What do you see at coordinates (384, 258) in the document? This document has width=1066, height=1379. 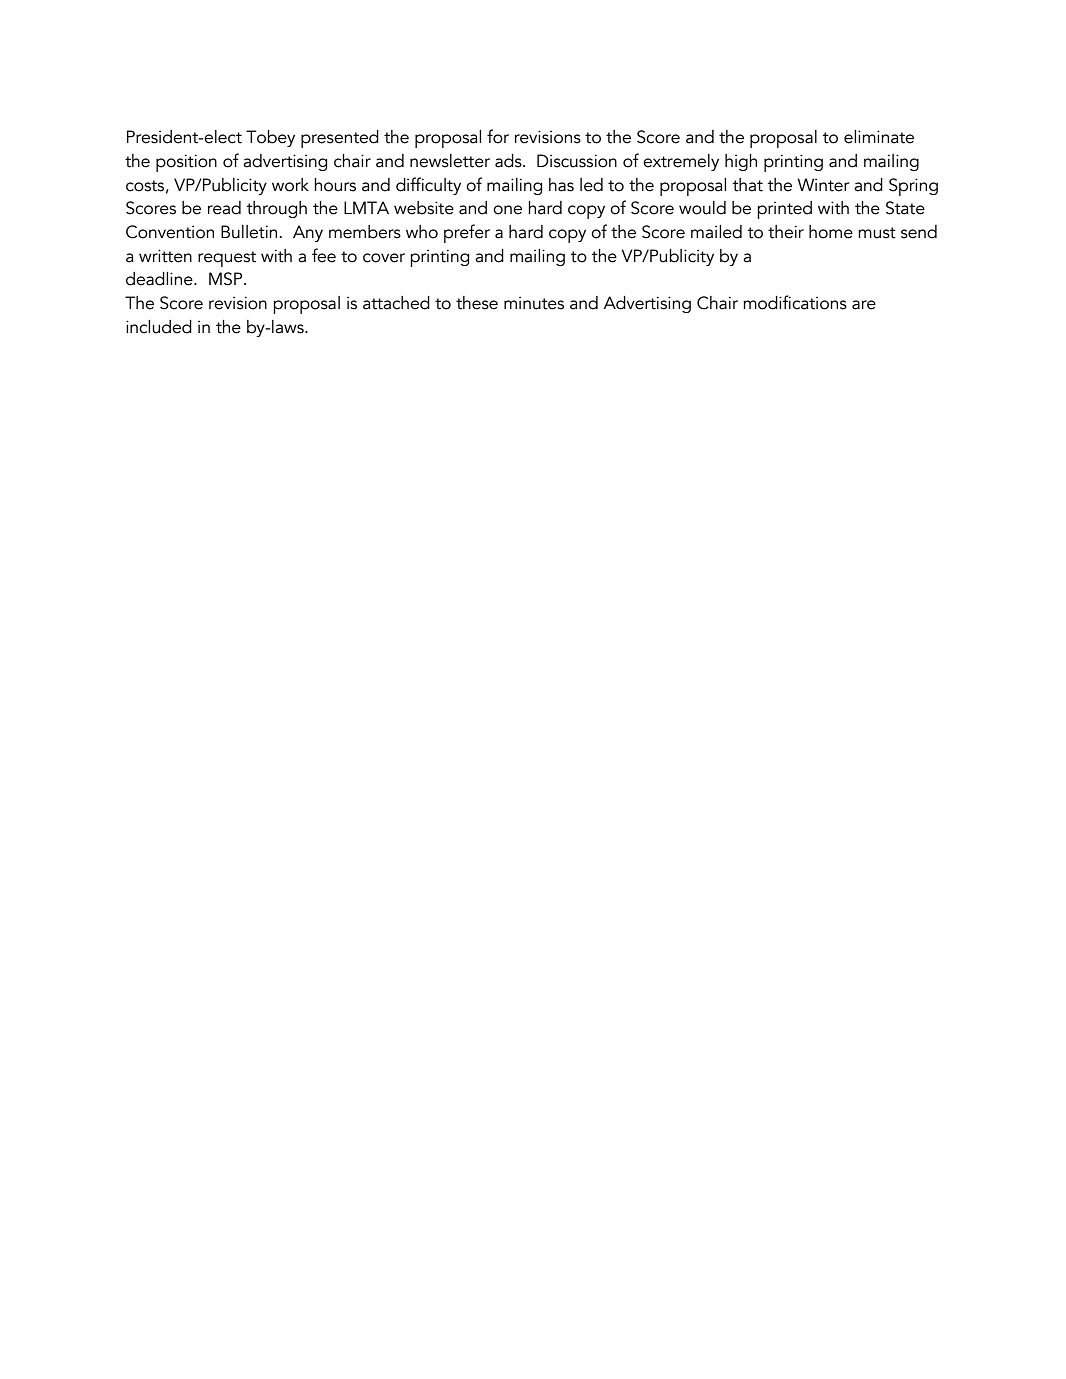 I see `cover` at bounding box center [384, 258].
